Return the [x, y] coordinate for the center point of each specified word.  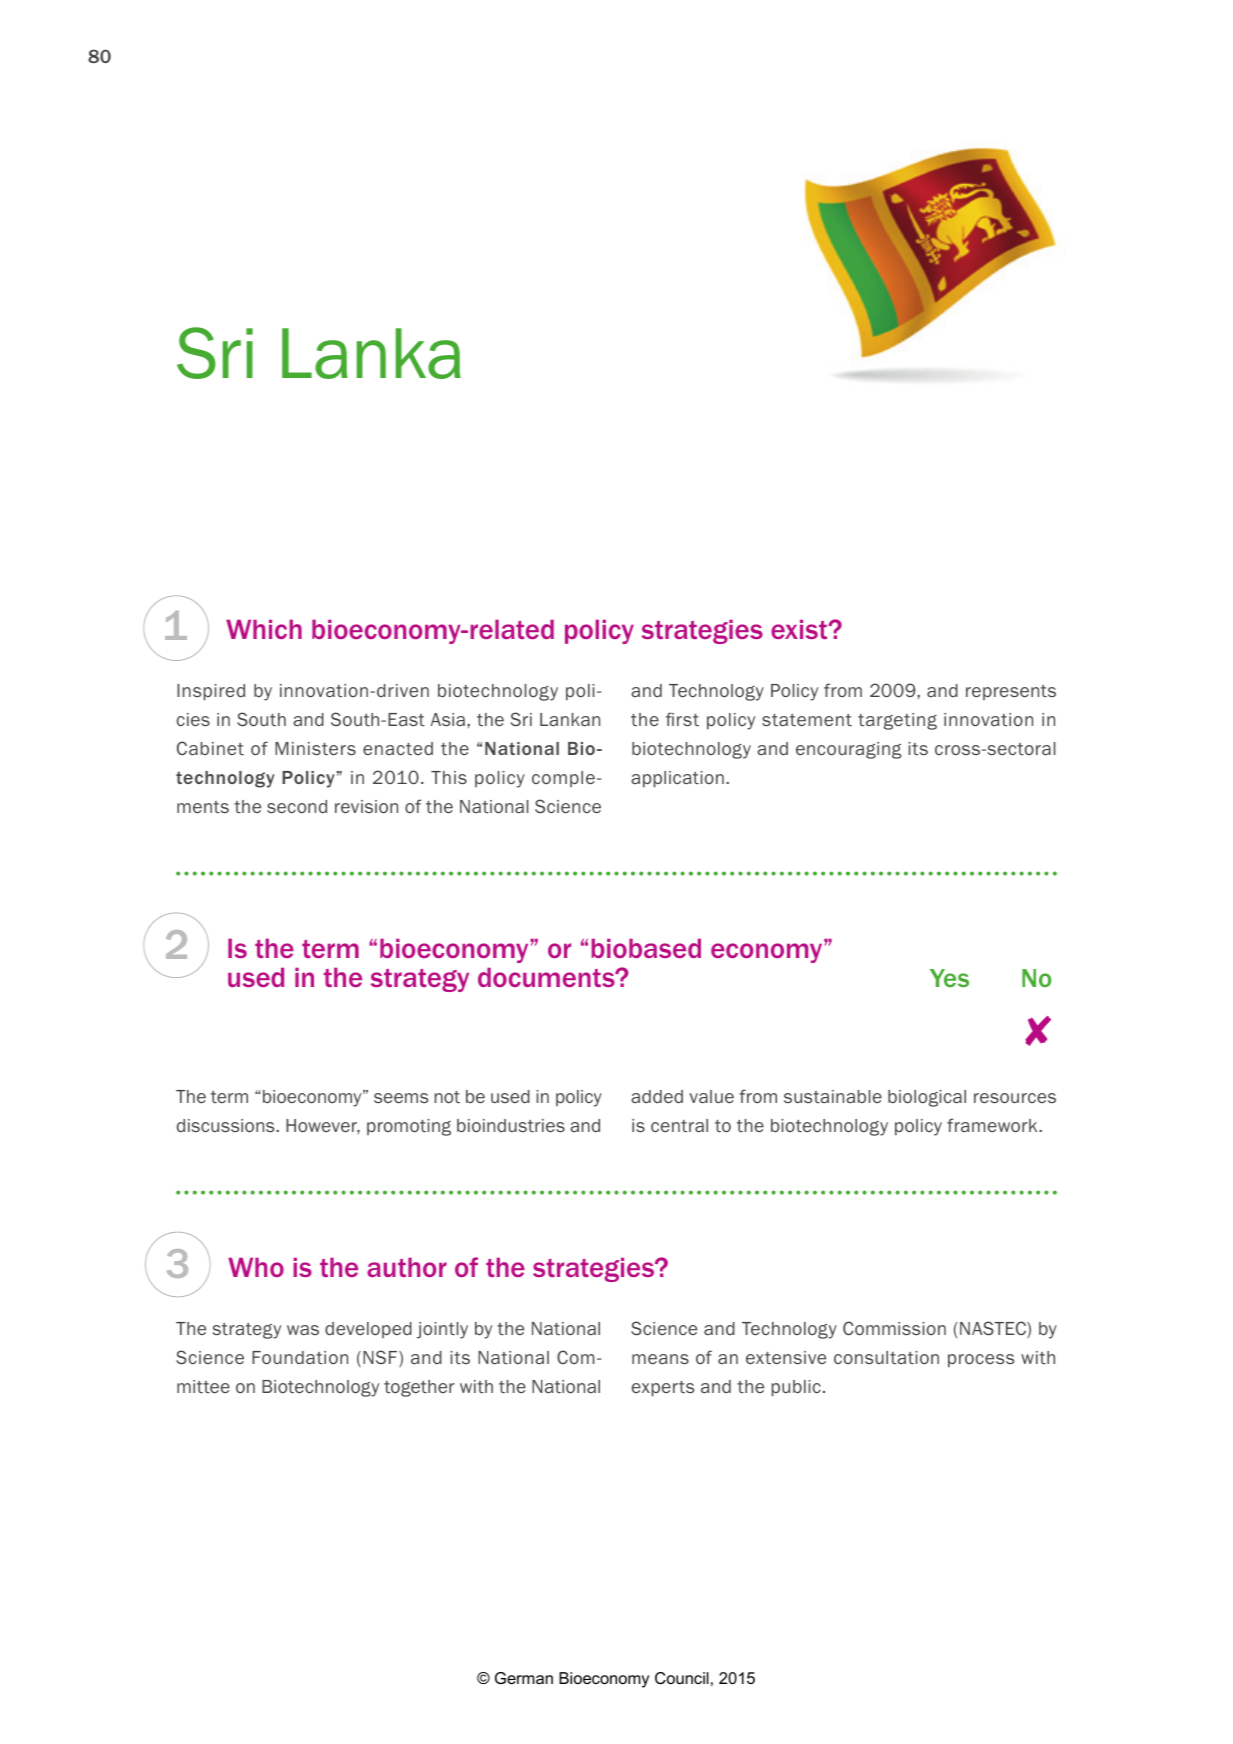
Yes [949, 978]
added [657, 1096]
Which [264, 629]
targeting [897, 721]
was [303, 1330]
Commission [894, 1328]
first [682, 719]
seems [401, 1098]
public [796, 1388]
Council [682, 1678]
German [524, 1678]
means [660, 1359]
